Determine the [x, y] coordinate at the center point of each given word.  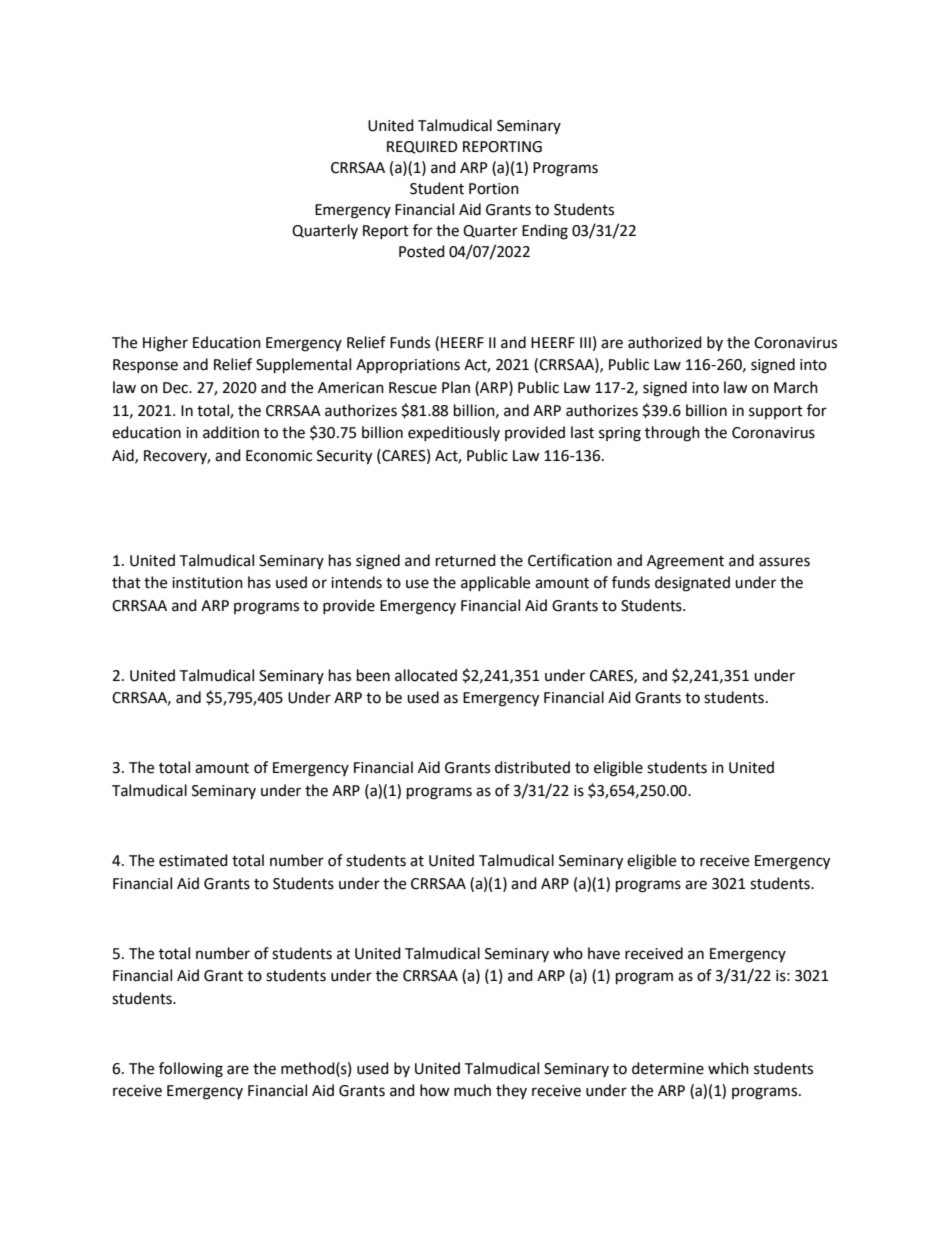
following [191, 1070]
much [472, 1090]
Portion [494, 189]
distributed [532, 767]
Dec [176, 388]
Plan [456, 387]
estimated [193, 860]
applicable [495, 583]
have [604, 953]
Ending [545, 232]
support [776, 412]
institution [207, 583]
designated [692, 584]
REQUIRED [422, 147]
